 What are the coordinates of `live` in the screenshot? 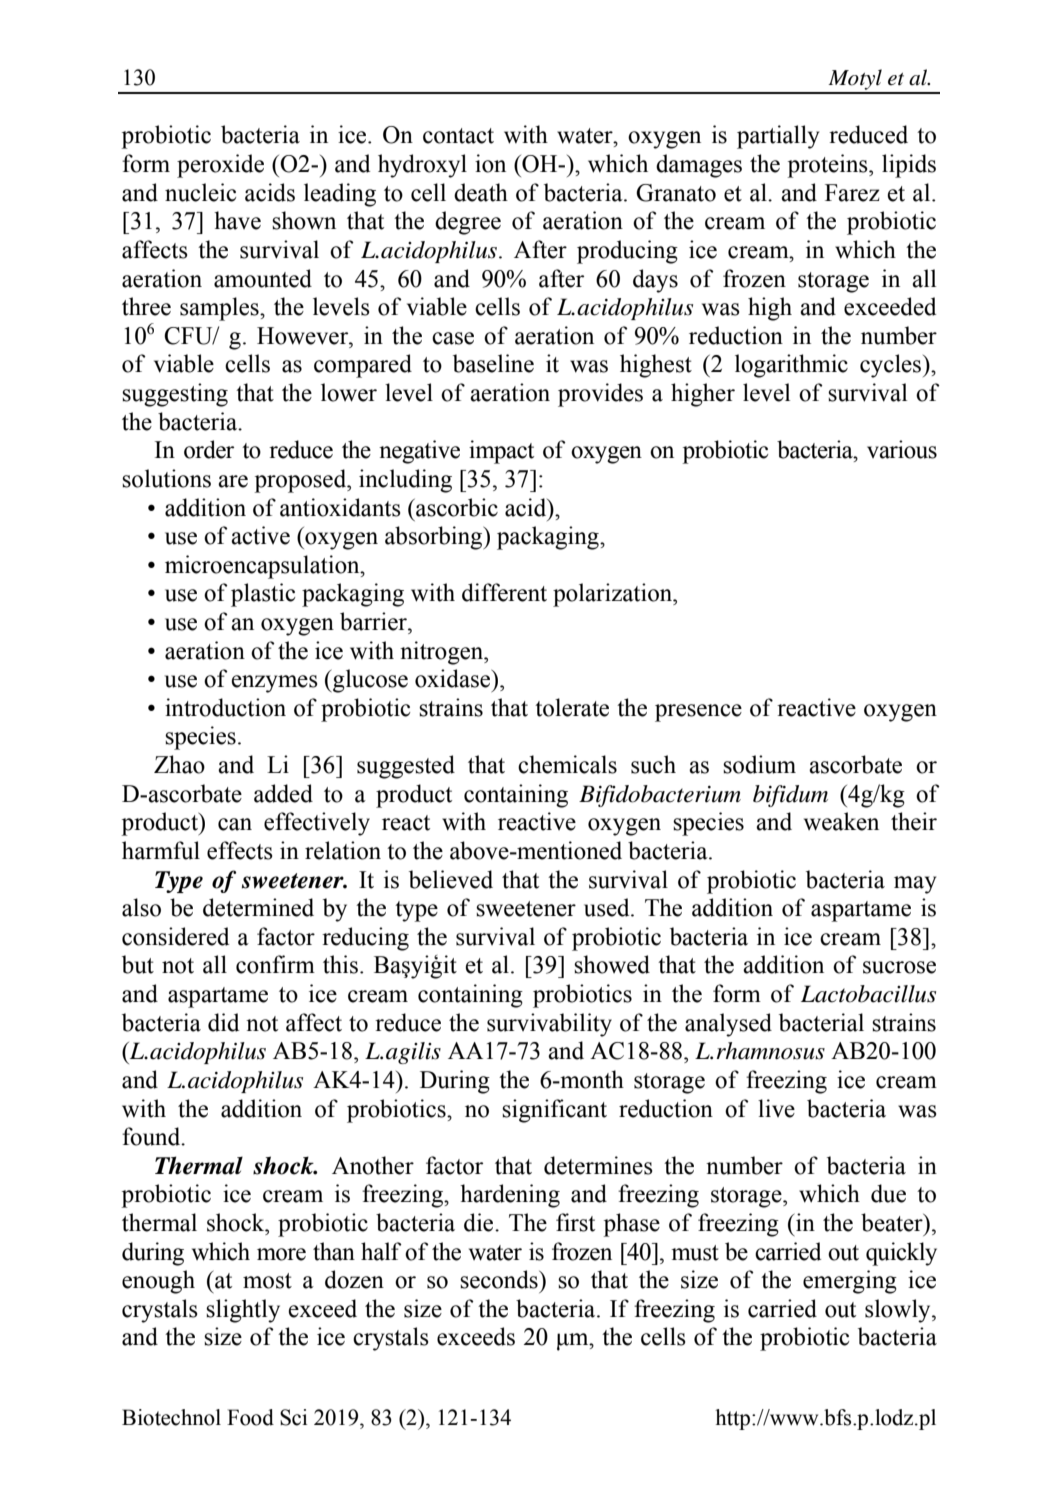 It's located at (776, 1108).
